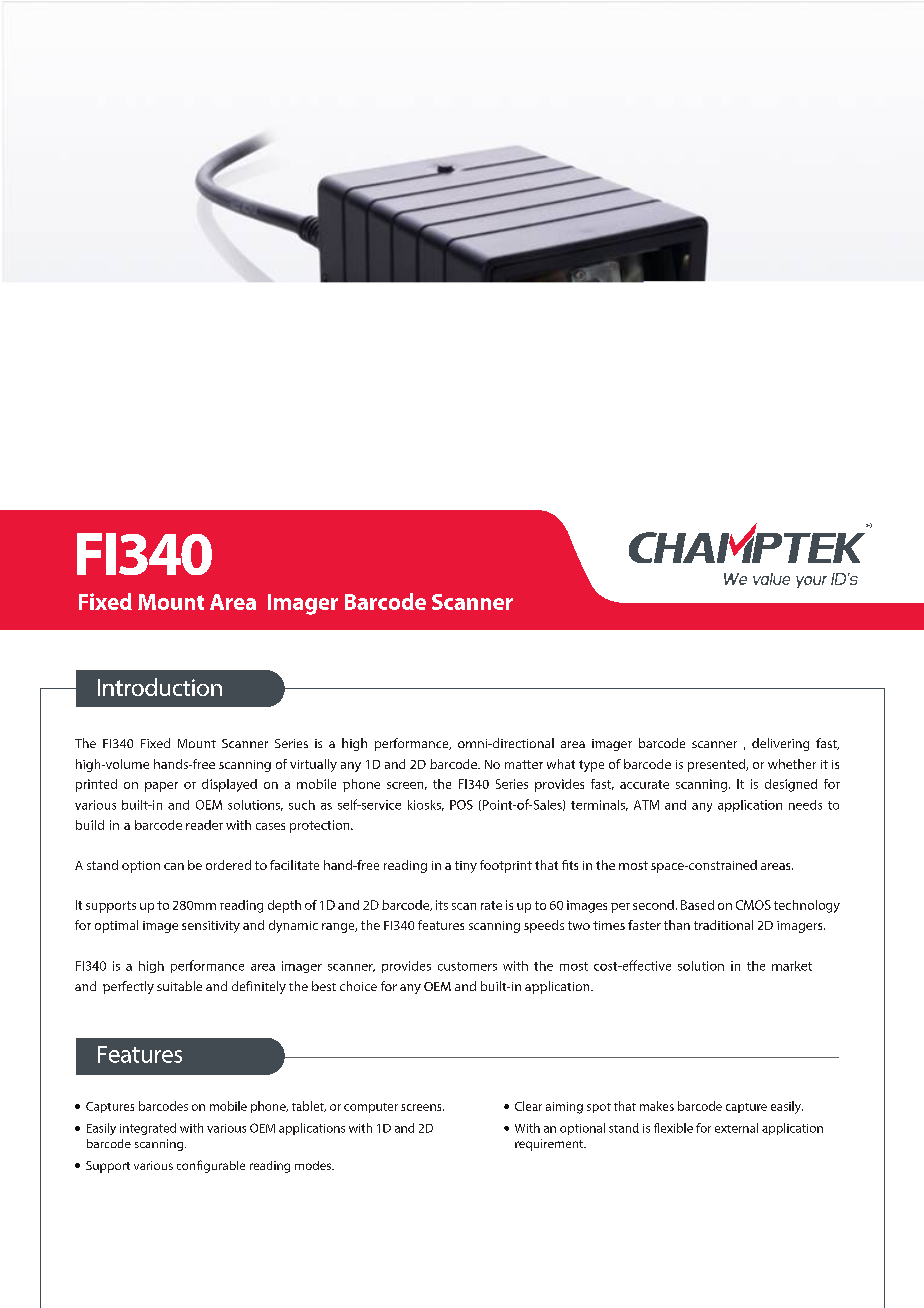 This screenshot has width=924, height=1308. What do you see at coordinates (646, 805) in the screenshot?
I see `ATM` at bounding box center [646, 805].
